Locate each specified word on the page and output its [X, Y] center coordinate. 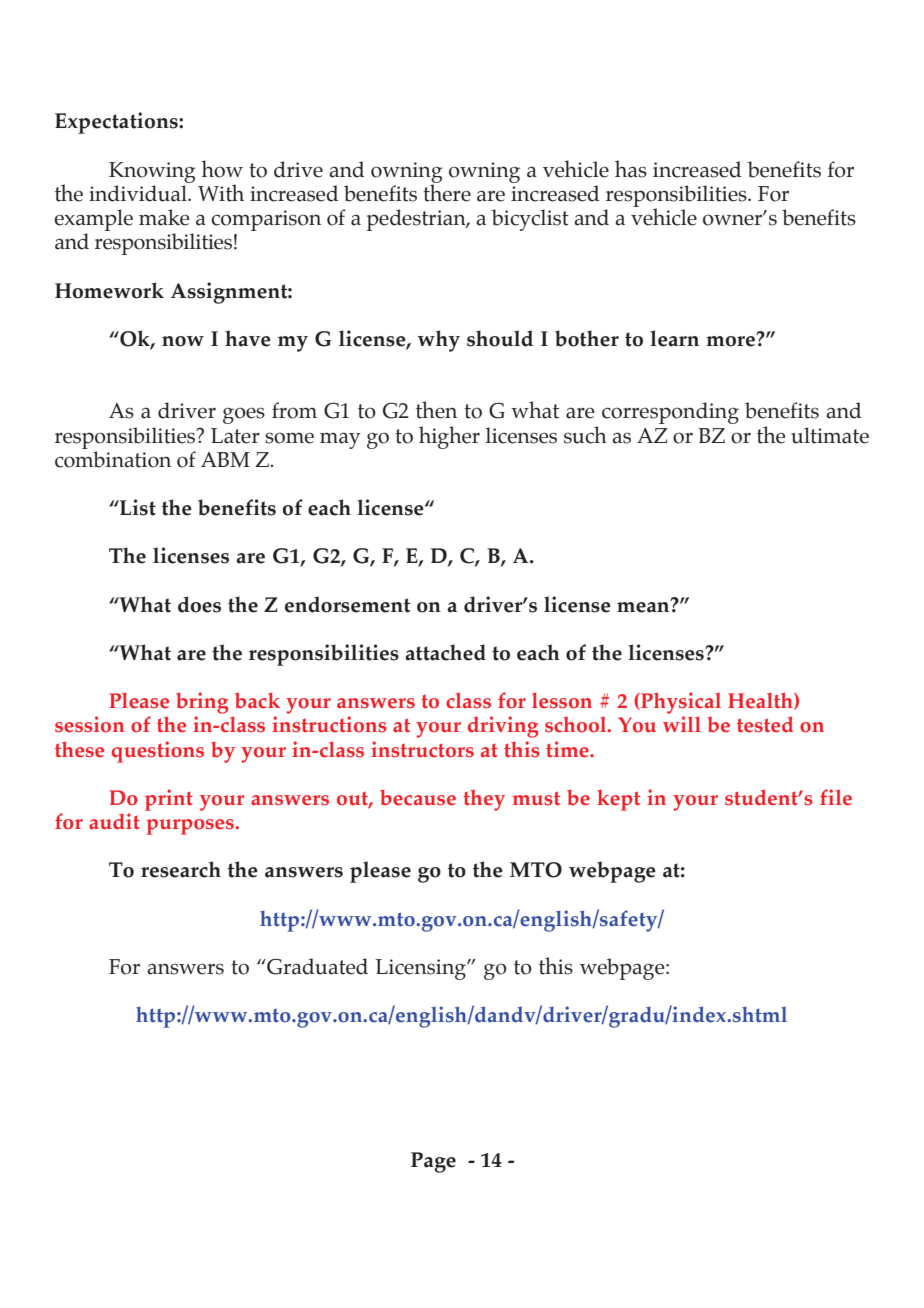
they [484, 800]
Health [761, 701]
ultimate [830, 435]
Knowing [152, 172]
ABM [225, 459]
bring [202, 703]
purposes [191, 827]
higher [449, 437]
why [438, 341]
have [248, 338]
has [631, 169]
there [447, 192]
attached [445, 652]
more [732, 340]
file [836, 797]
